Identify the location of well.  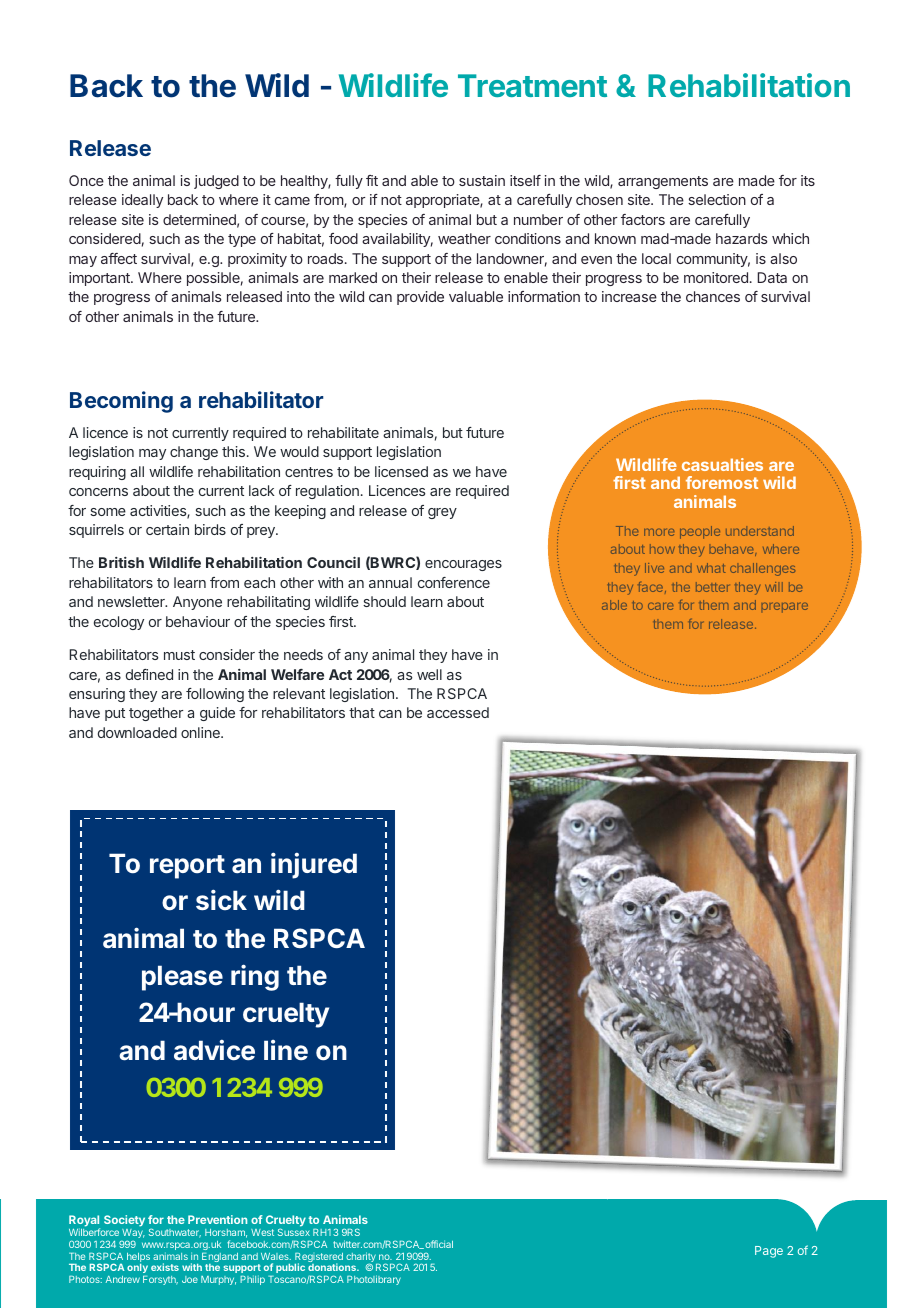
(429, 674).
